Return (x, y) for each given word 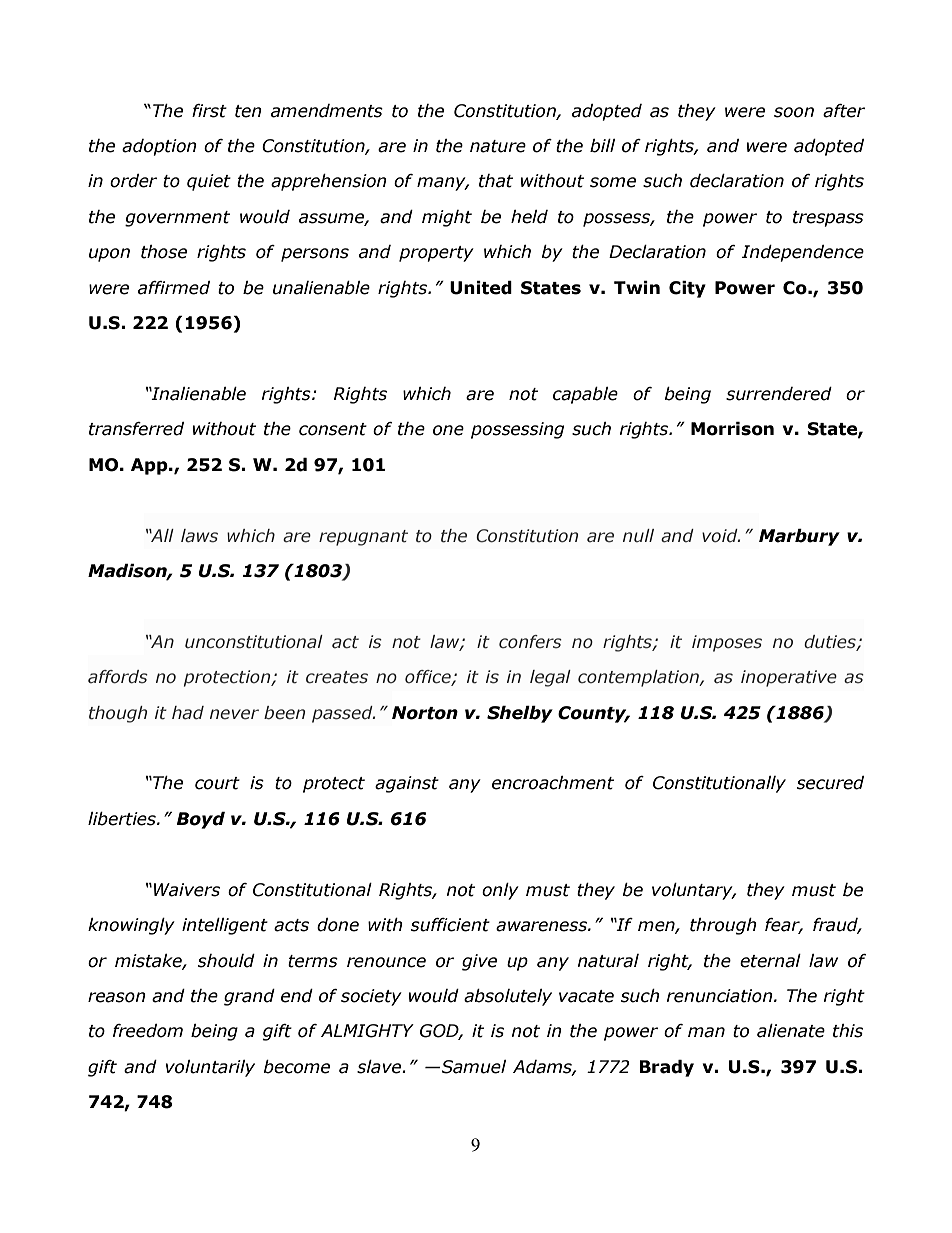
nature (498, 146)
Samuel (472, 1067)
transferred (136, 429)
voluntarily (210, 1068)
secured (830, 783)
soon (794, 112)
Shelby (520, 714)
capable (585, 395)
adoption (159, 147)
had (188, 713)
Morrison (732, 429)
